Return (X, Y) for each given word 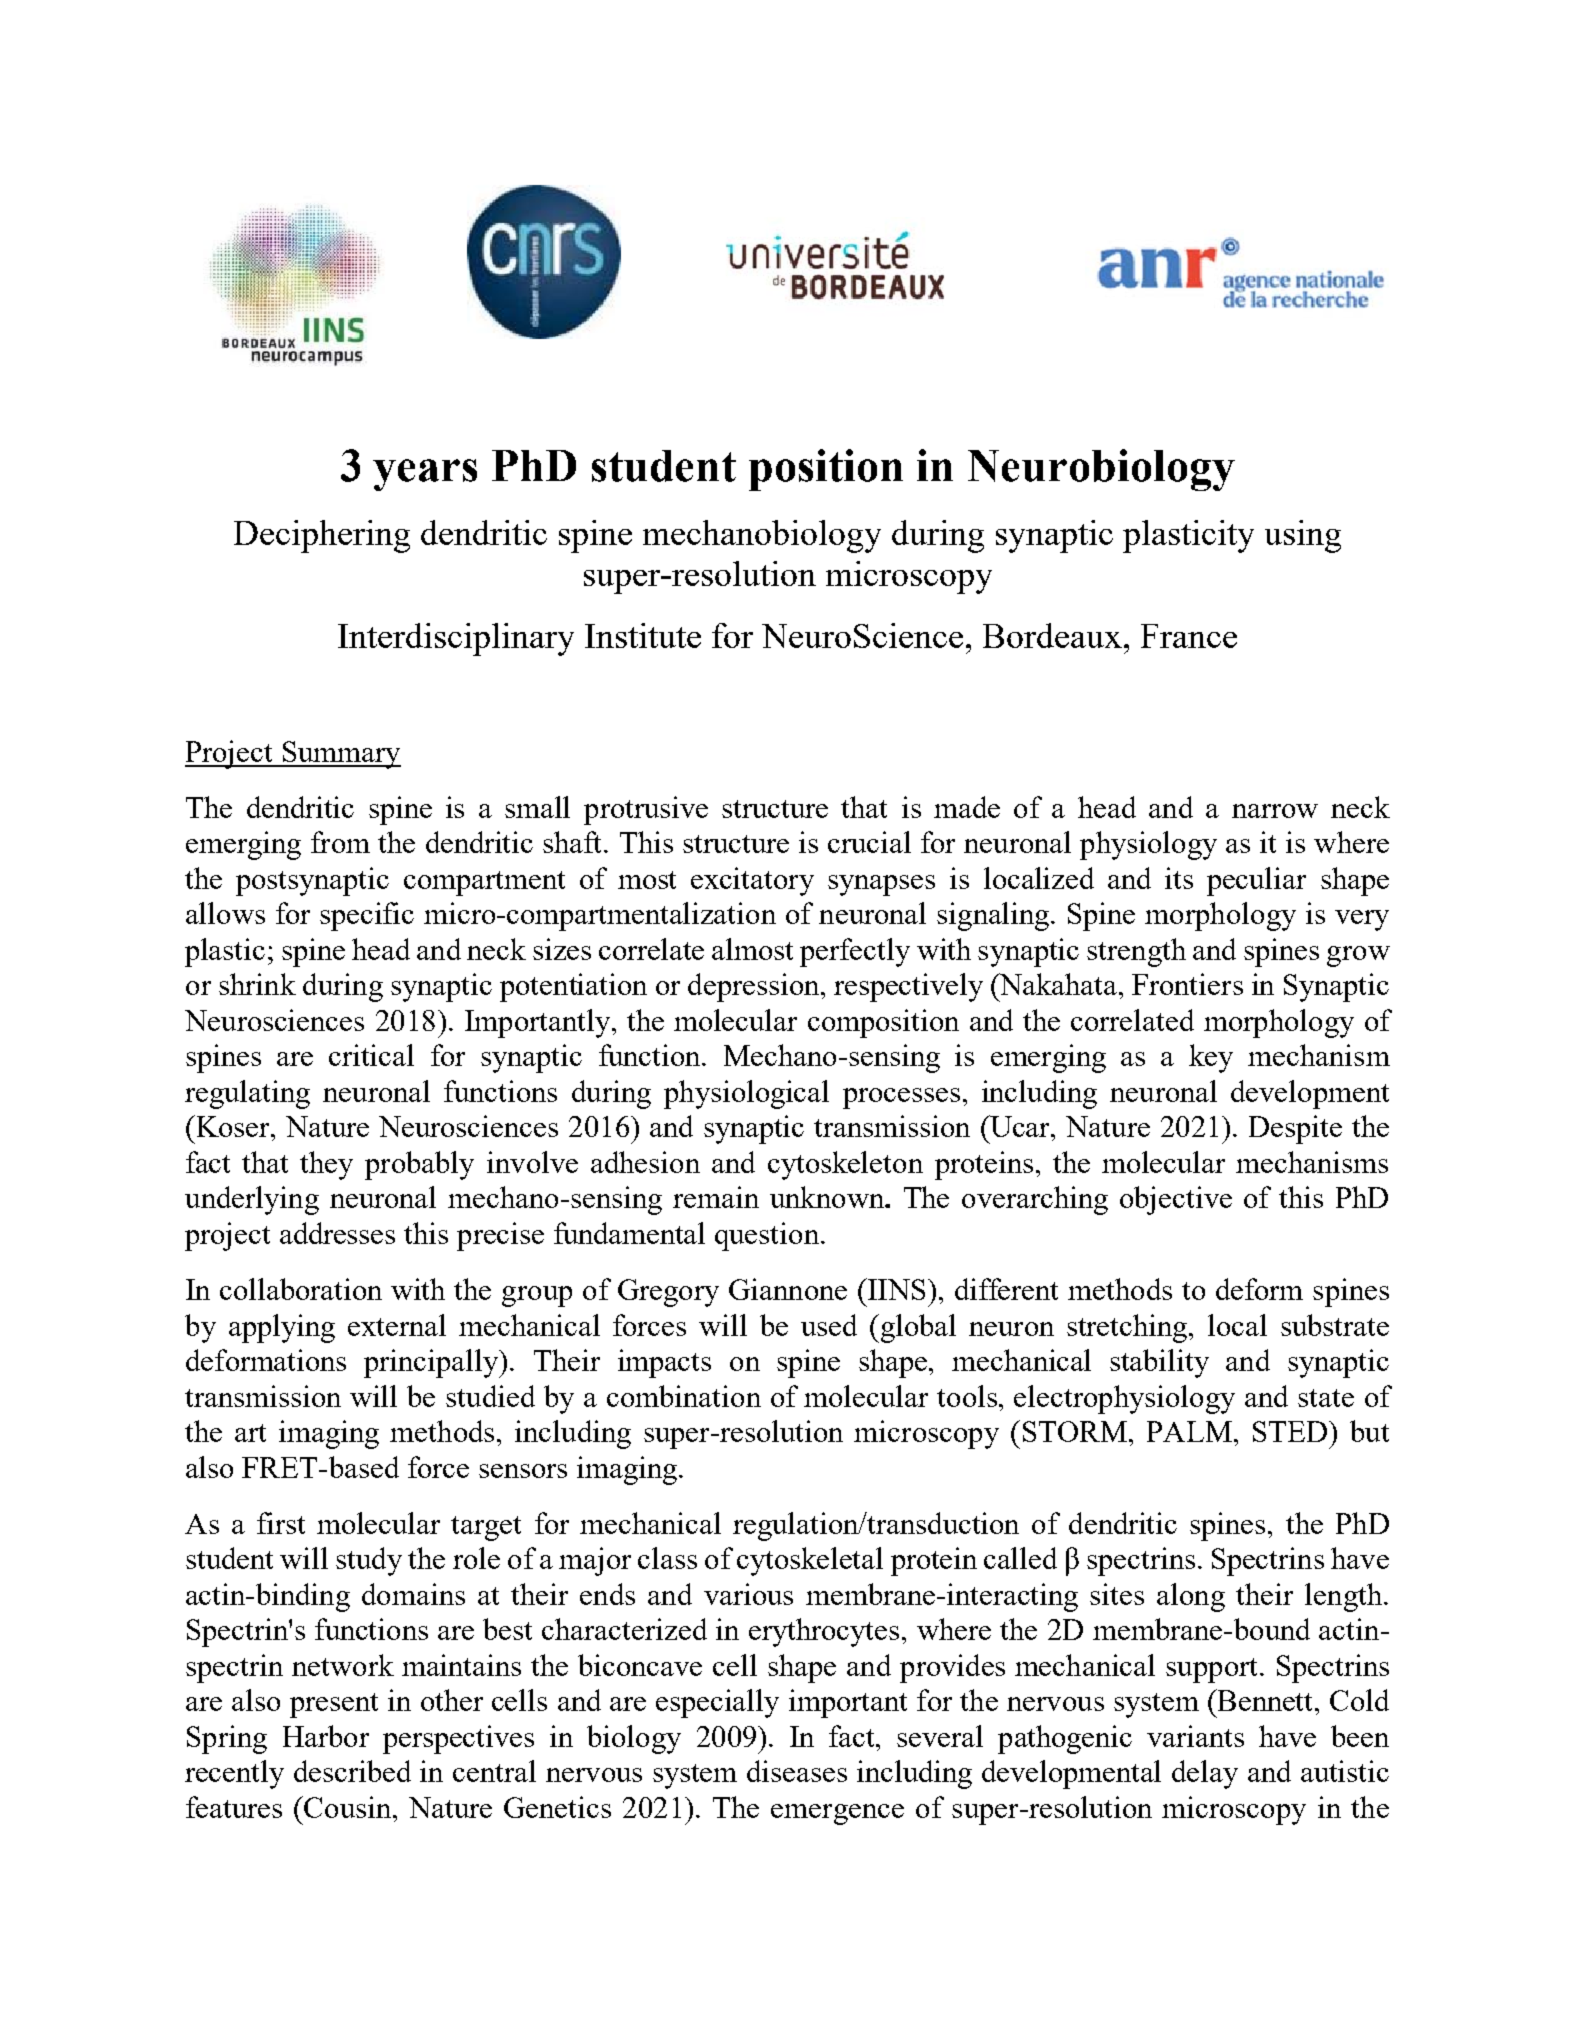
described (352, 1771)
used (829, 1325)
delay (1205, 1774)
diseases (797, 1771)
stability (1159, 1363)
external (397, 1325)
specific (367, 916)
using (1303, 536)
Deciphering (322, 536)
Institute (643, 635)
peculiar (1256, 881)
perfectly (855, 952)
